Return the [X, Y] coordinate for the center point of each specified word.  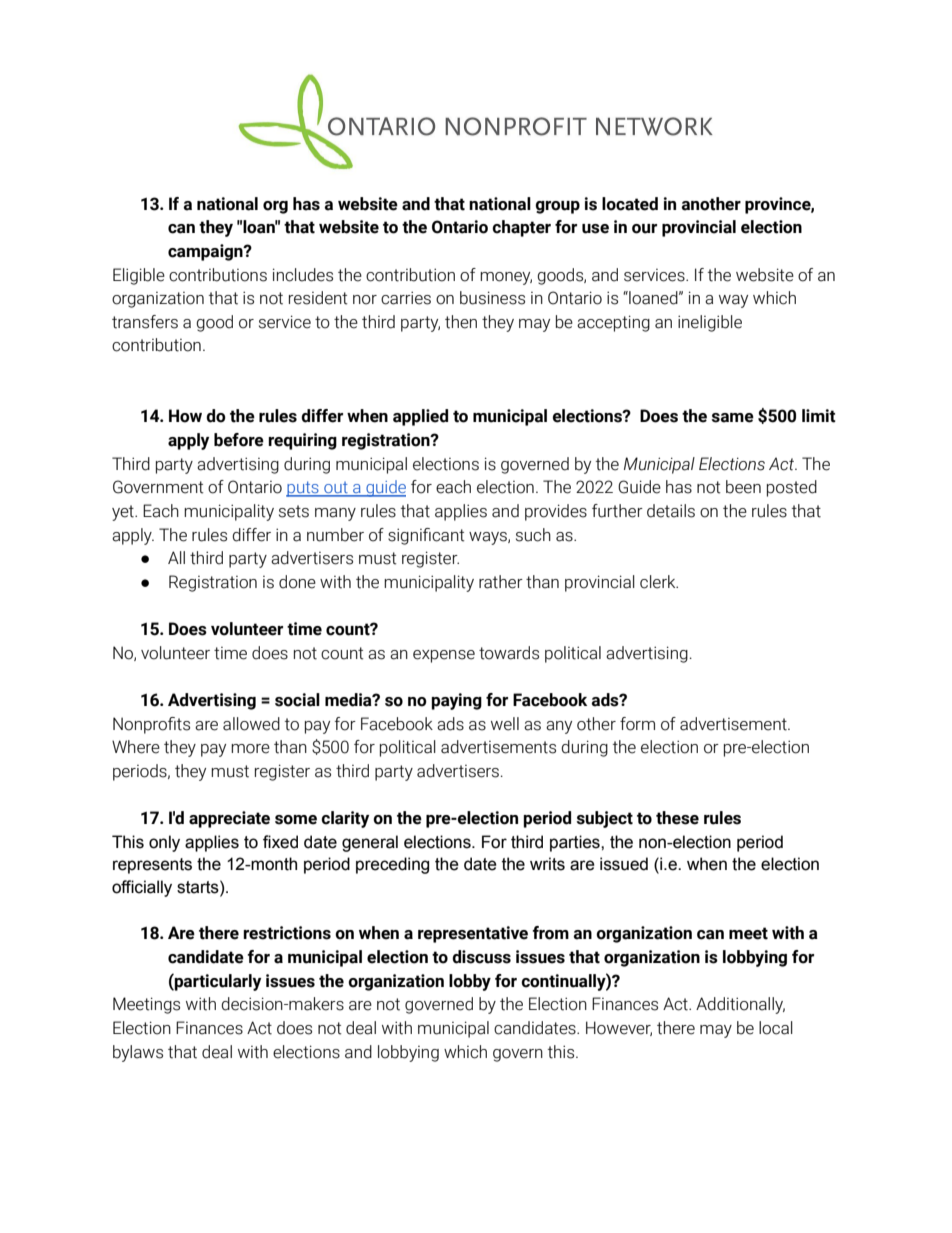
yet [124, 513]
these [677, 818]
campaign [206, 252]
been [743, 487]
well [505, 724]
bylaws [138, 1053]
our [644, 229]
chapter [521, 228]
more [250, 749]
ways [489, 538]
